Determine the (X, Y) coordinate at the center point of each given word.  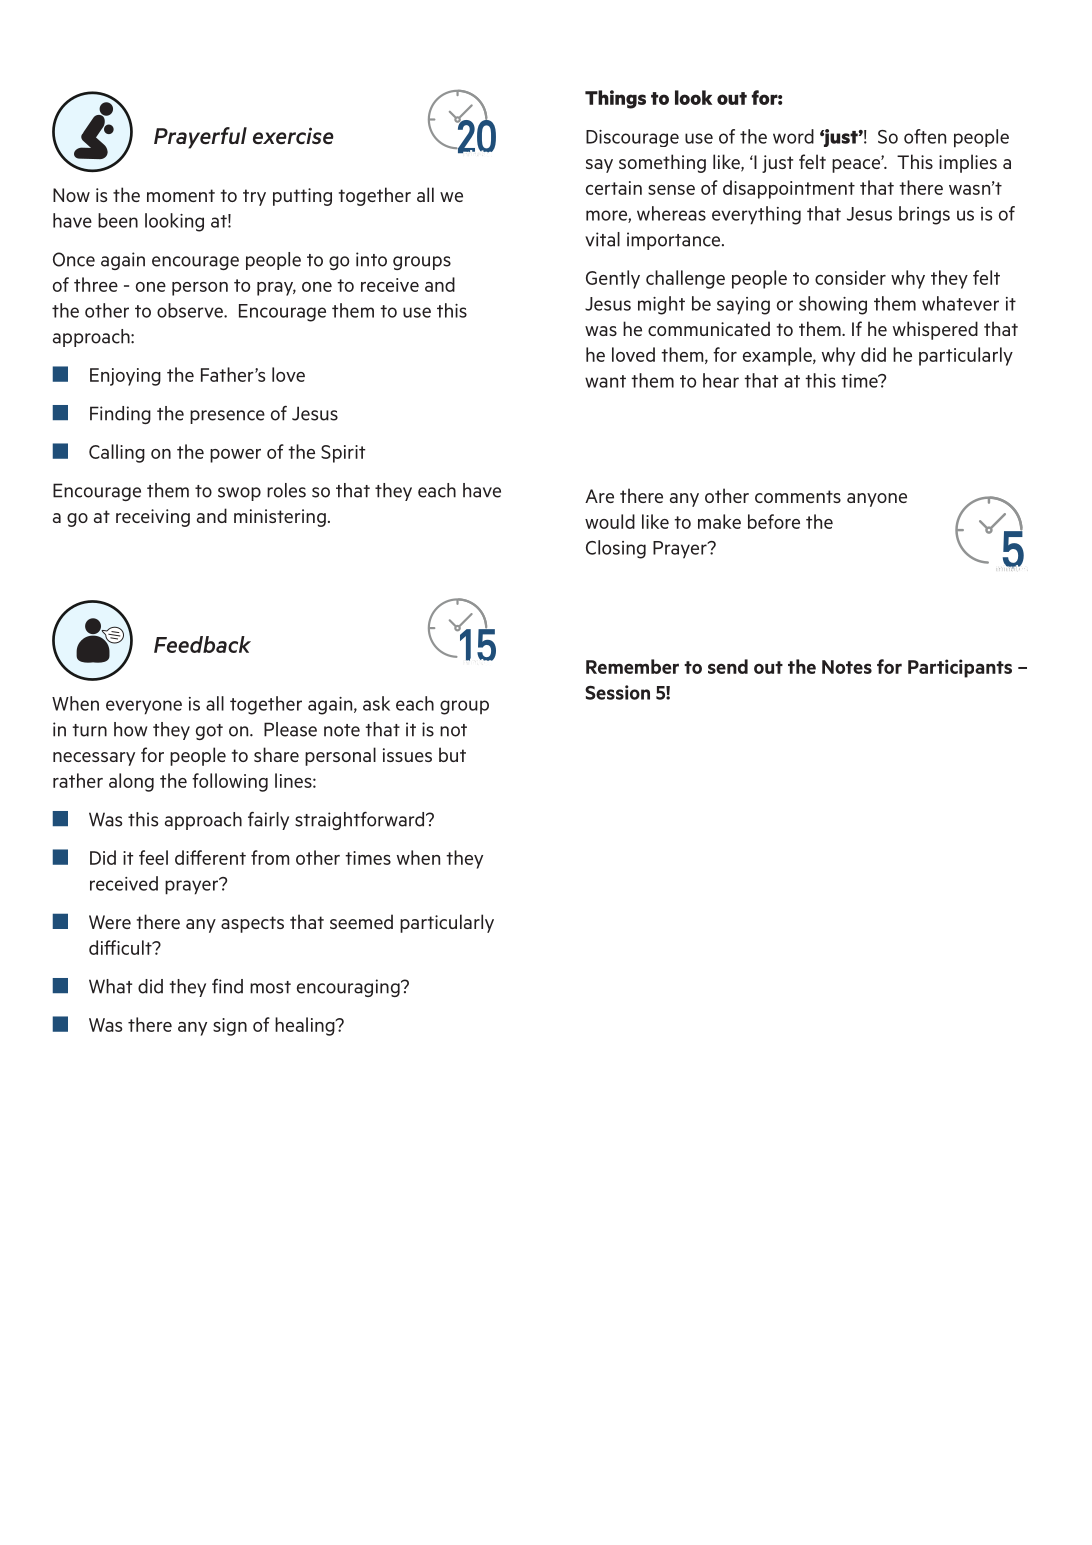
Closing (616, 549)
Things (615, 99)
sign (230, 1027)
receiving (153, 518)
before (774, 521)
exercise (293, 135)
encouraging (349, 988)
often (925, 136)
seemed (361, 921)
